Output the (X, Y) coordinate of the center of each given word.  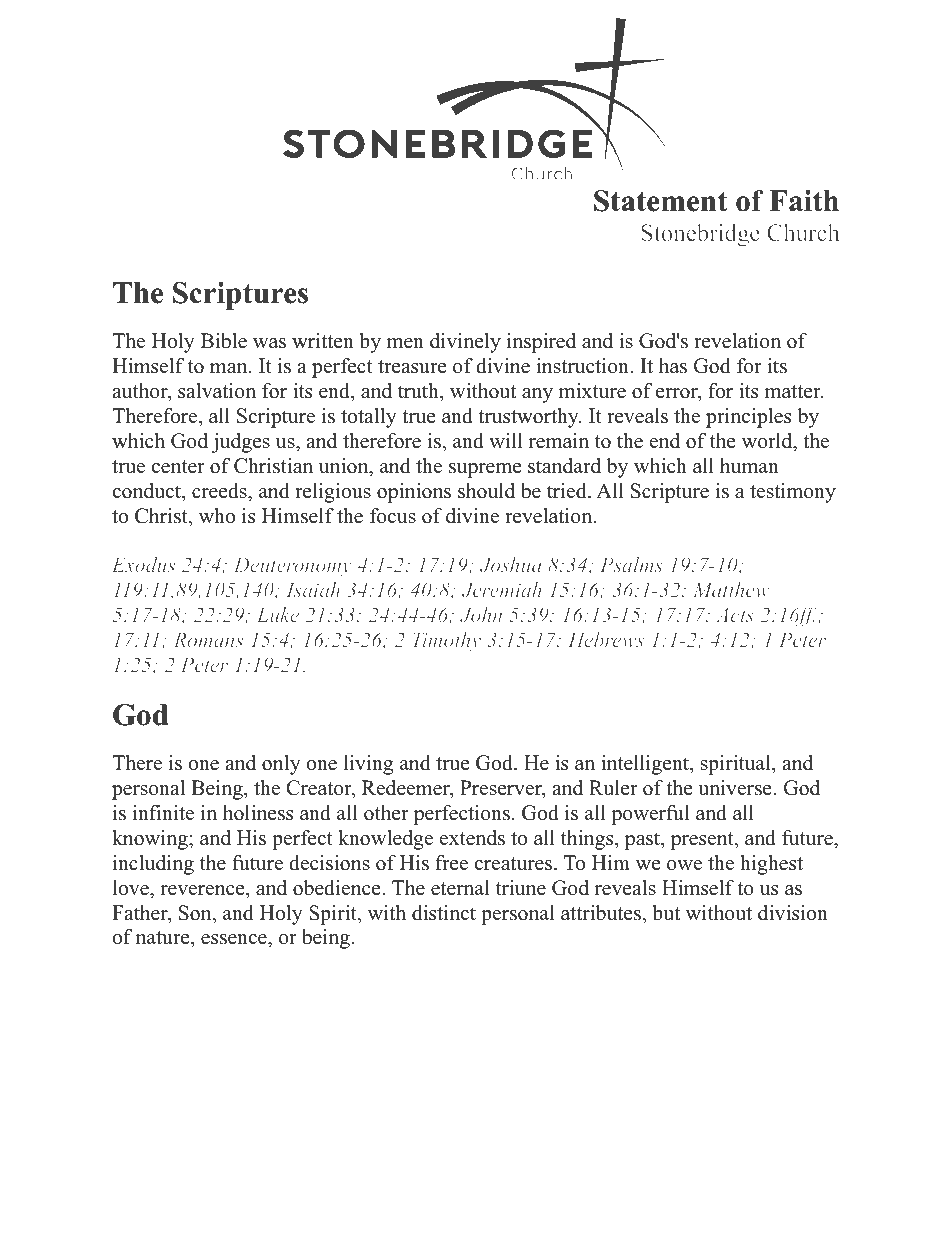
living (368, 765)
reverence (203, 890)
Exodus (143, 564)
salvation (217, 391)
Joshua (511, 564)
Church (803, 232)
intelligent (646, 765)
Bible (224, 341)
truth (419, 391)
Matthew (731, 589)
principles (748, 418)
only (281, 765)
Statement (661, 201)
